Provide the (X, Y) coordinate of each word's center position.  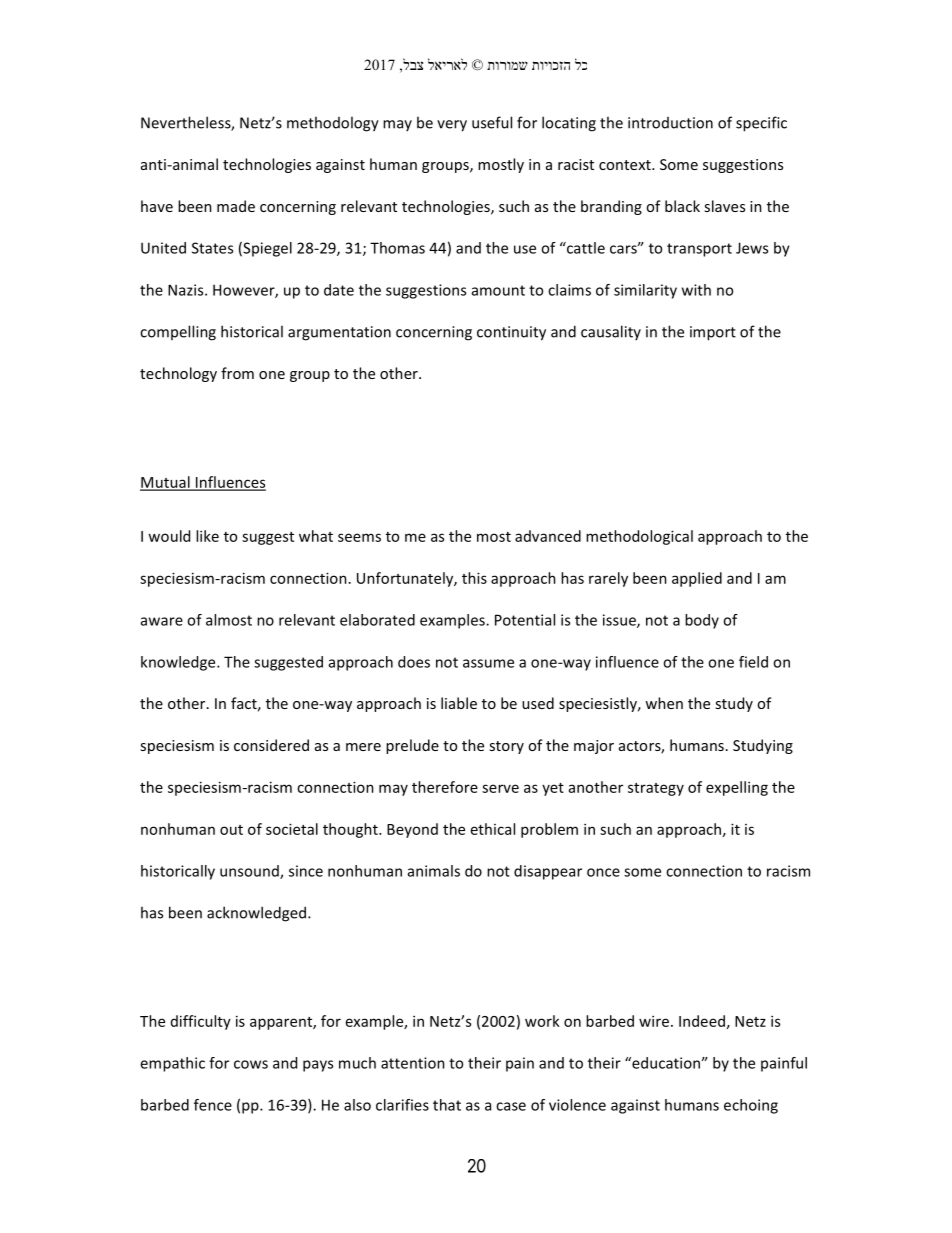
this (474, 578)
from (237, 373)
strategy (656, 789)
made (236, 206)
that (447, 1105)
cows (251, 1064)
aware (162, 621)
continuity (511, 333)
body (702, 621)
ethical (493, 829)
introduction (670, 123)
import (713, 333)
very (452, 126)
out (231, 830)
